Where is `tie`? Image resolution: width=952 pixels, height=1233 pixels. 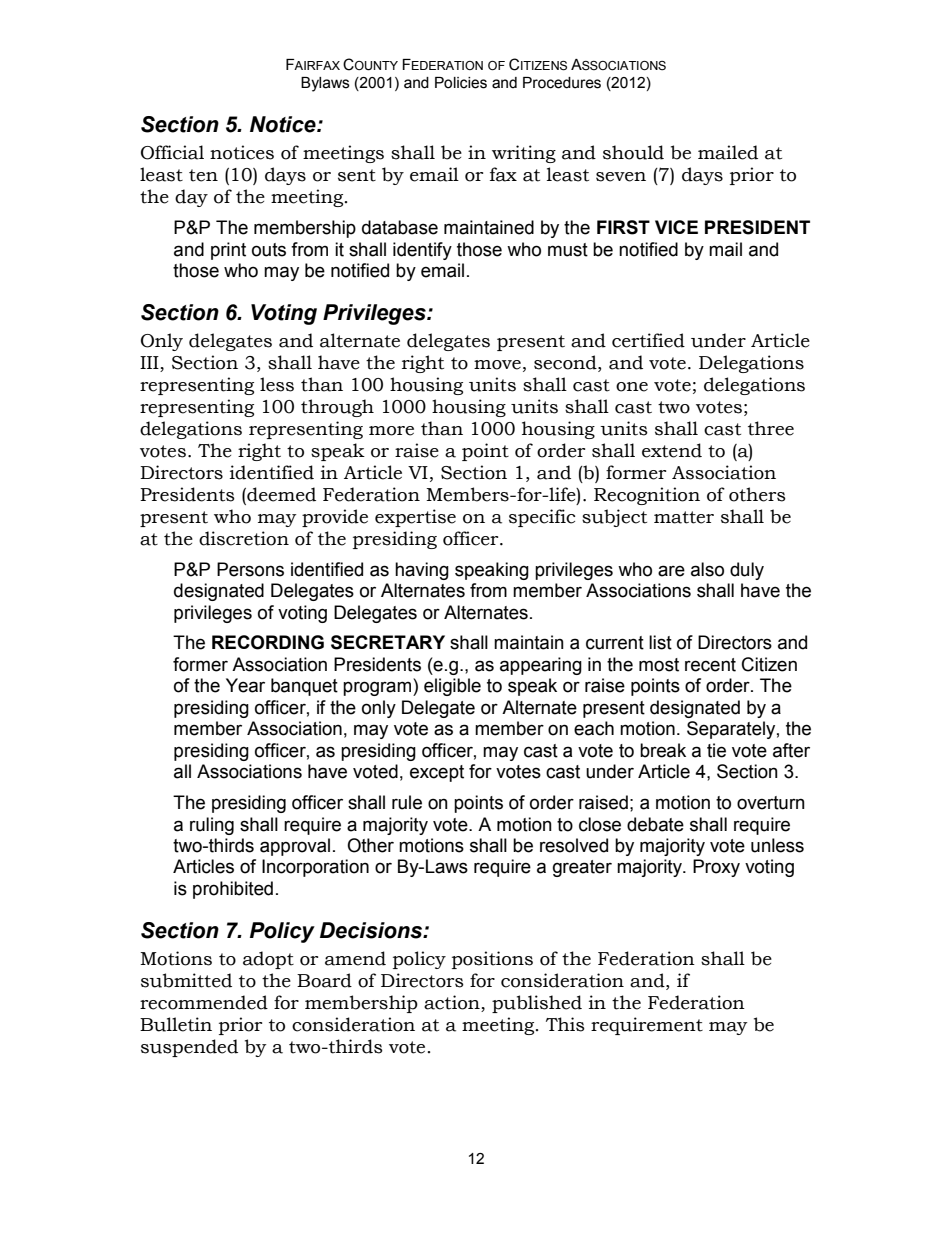 tie is located at coordinates (716, 750).
